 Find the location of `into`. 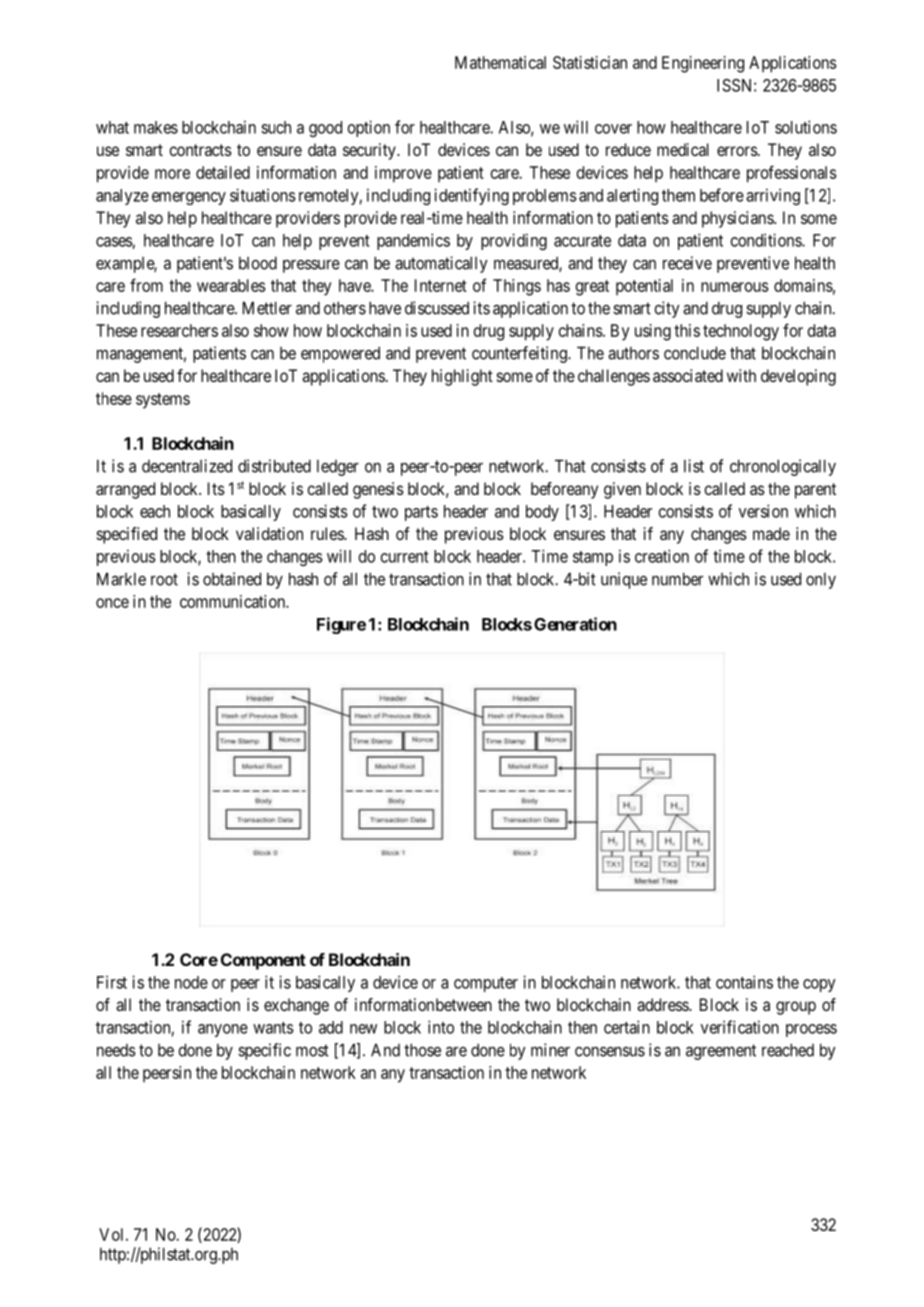

into is located at coordinates (441, 1027).
